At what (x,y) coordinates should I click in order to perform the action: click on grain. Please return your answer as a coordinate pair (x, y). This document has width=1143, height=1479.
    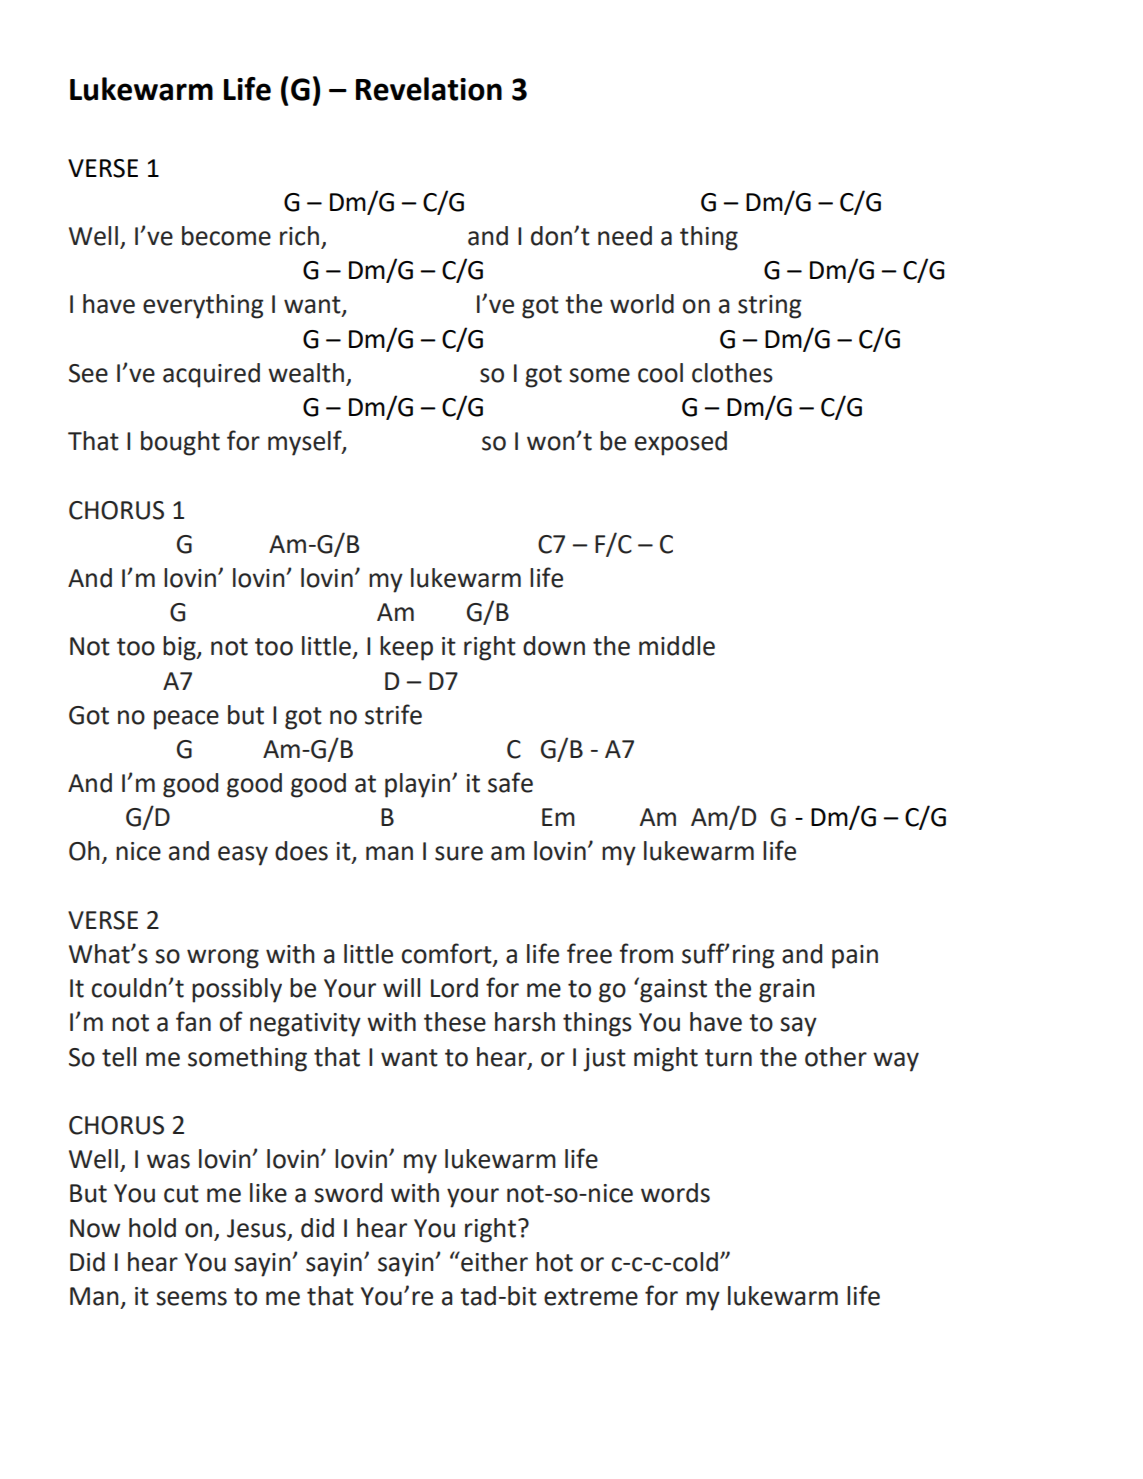
    Looking at the image, I should click on (787, 991).
